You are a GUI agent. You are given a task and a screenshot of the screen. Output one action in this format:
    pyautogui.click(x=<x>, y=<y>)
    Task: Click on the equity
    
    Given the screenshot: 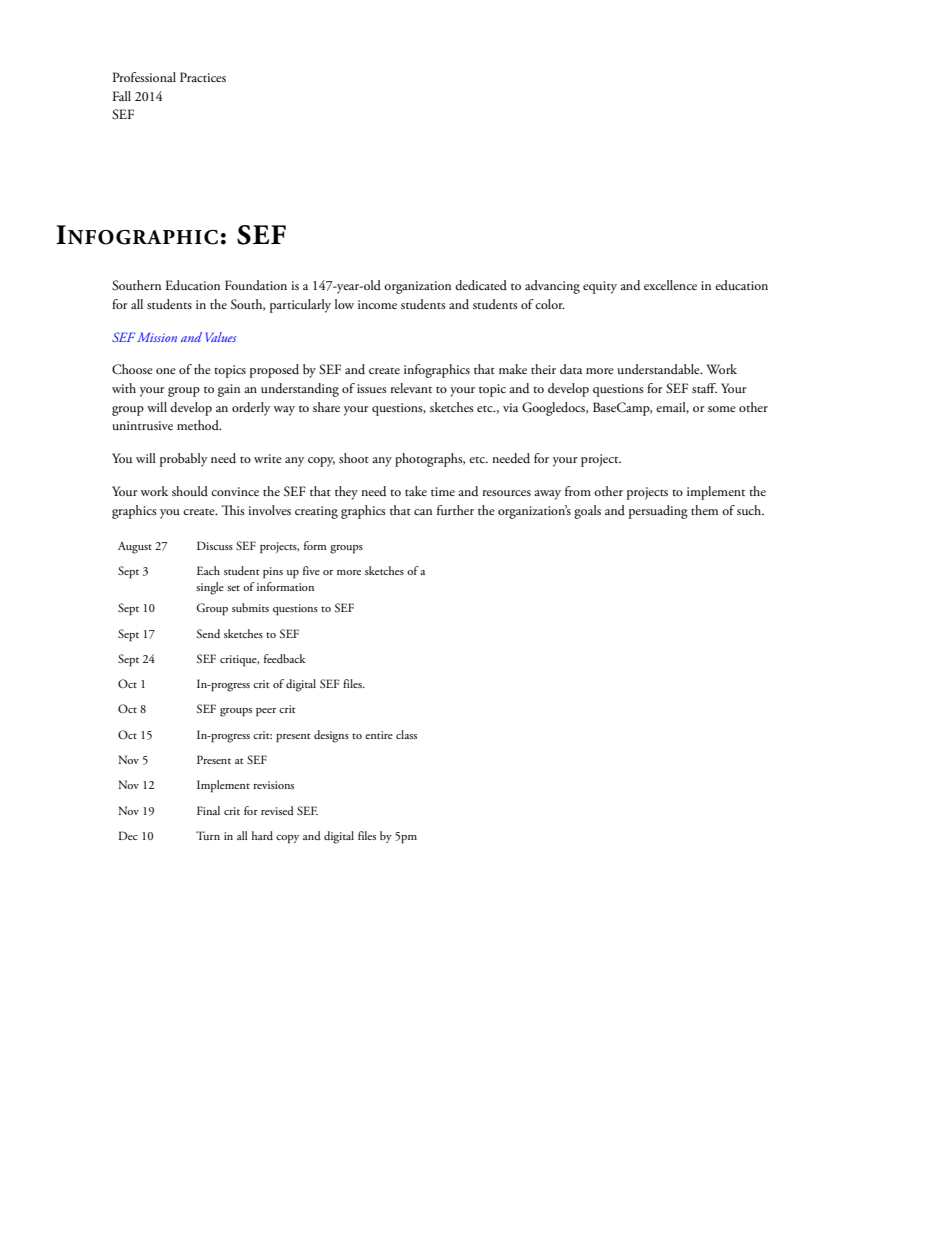 What is the action you would take?
    pyautogui.click(x=600, y=287)
